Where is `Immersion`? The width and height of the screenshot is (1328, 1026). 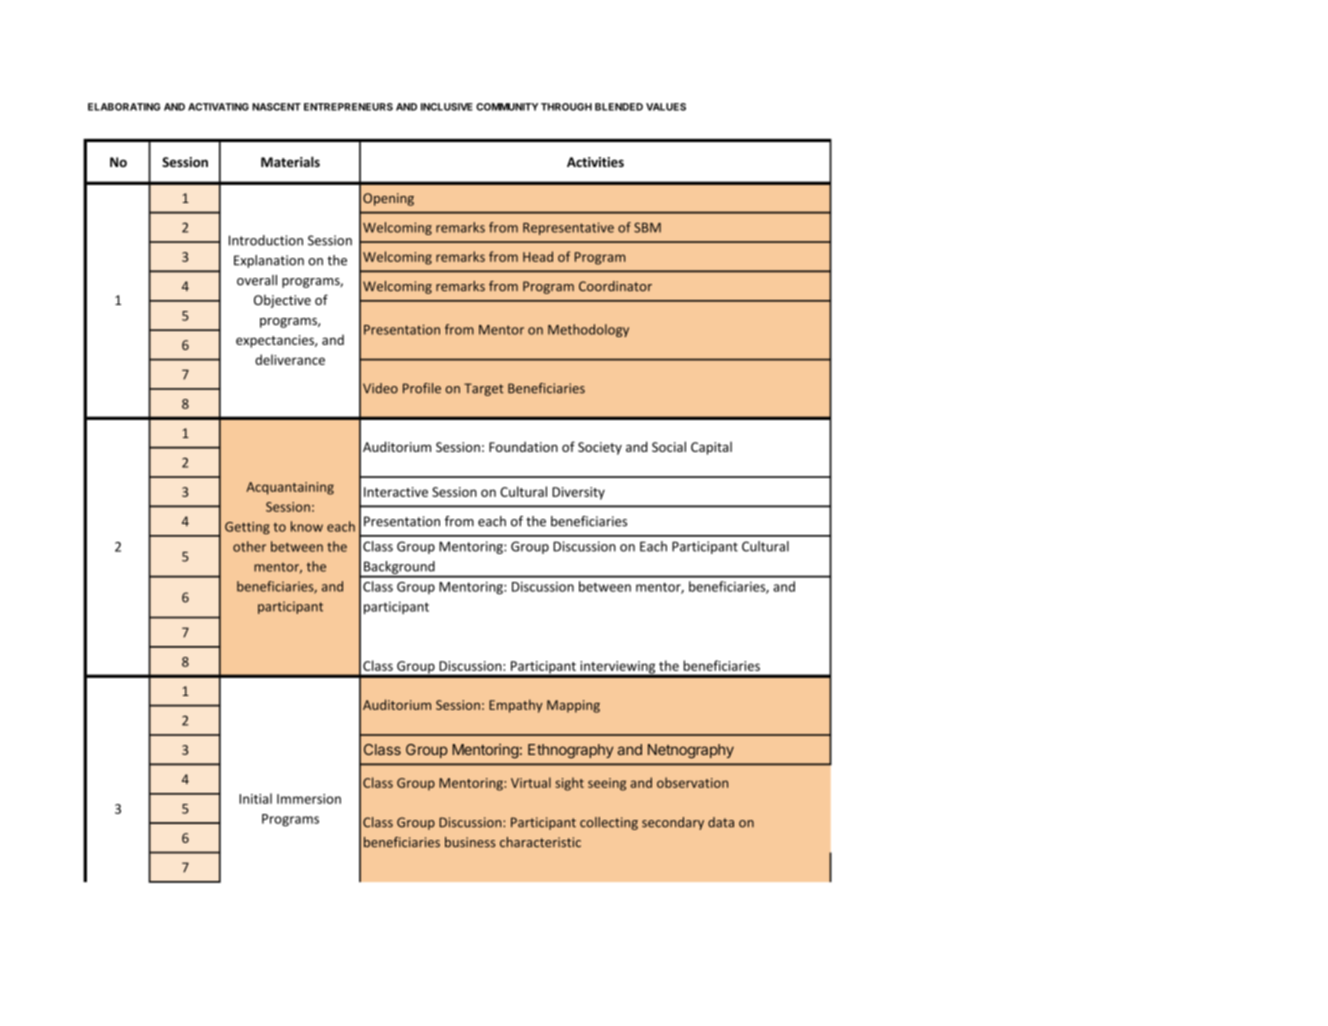 Immersion is located at coordinates (309, 799).
